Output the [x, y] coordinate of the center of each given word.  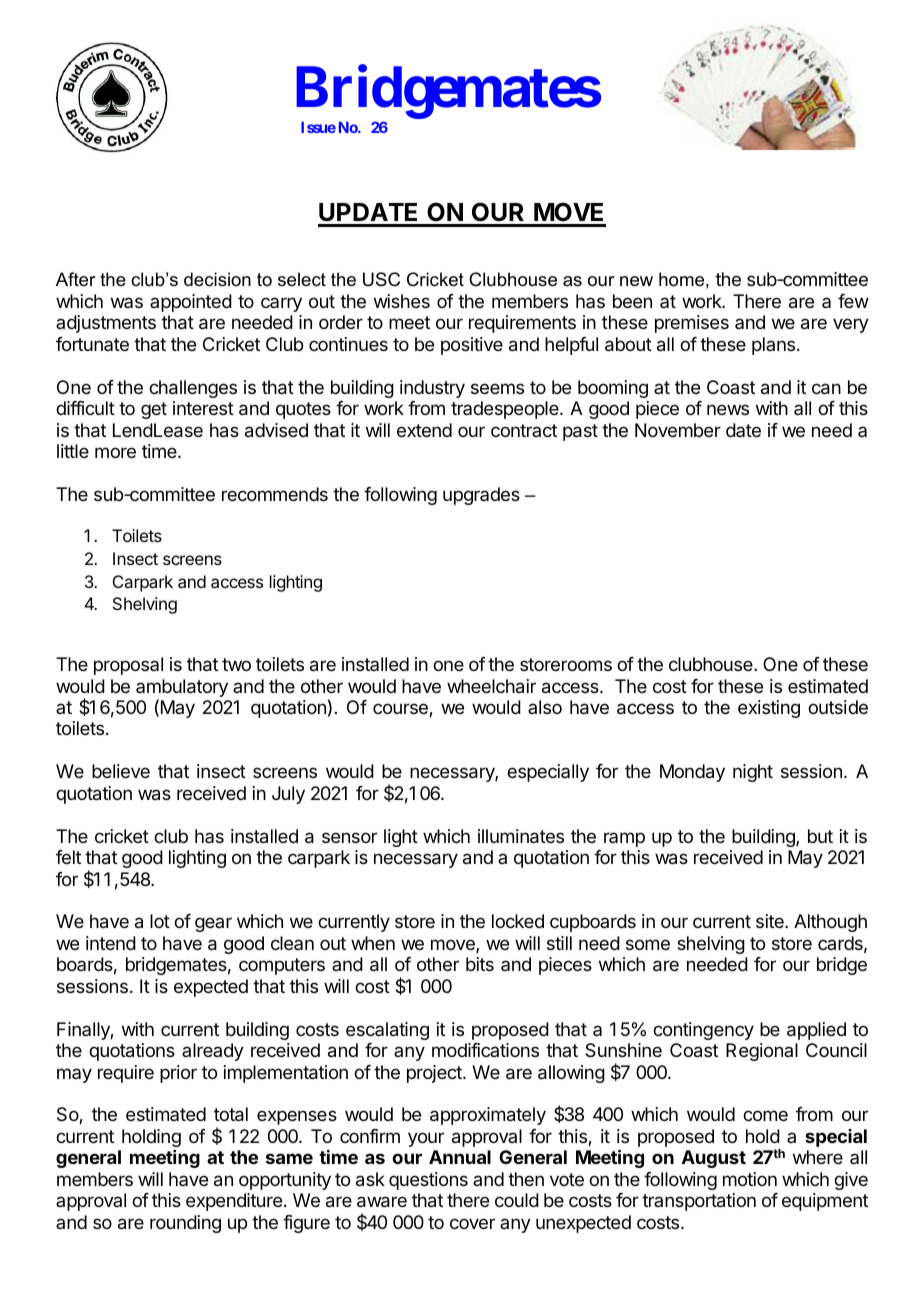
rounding [185, 1224]
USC [381, 279]
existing [769, 709]
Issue [318, 127]
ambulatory [182, 689]
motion [750, 1179]
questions [428, 1181]
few [853, 301]
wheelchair [491, 686]
